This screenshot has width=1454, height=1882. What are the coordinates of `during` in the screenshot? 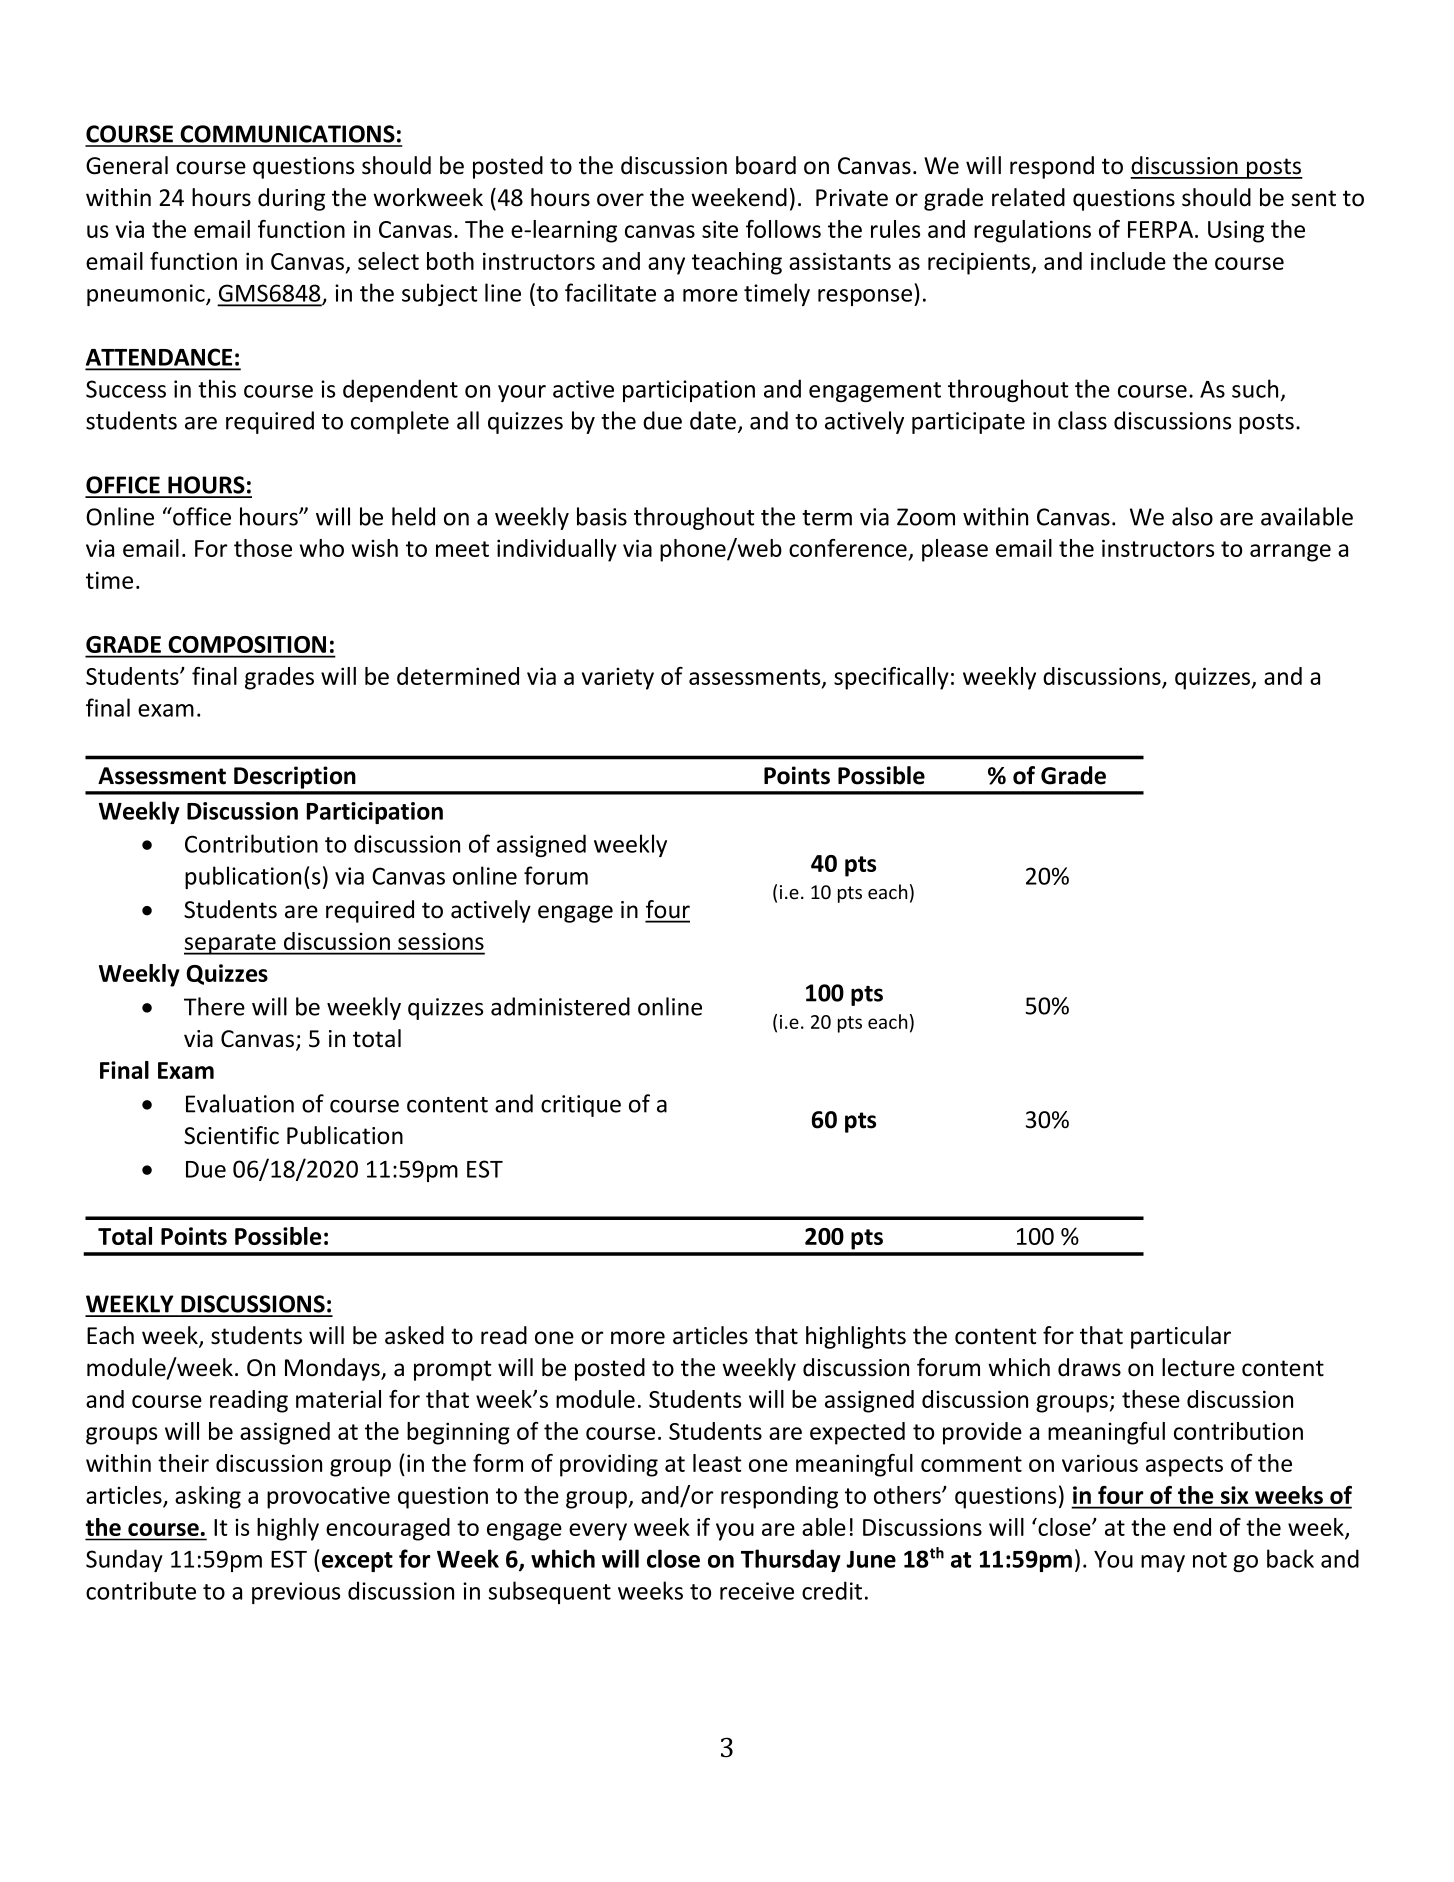 It's located at (291, 199).
